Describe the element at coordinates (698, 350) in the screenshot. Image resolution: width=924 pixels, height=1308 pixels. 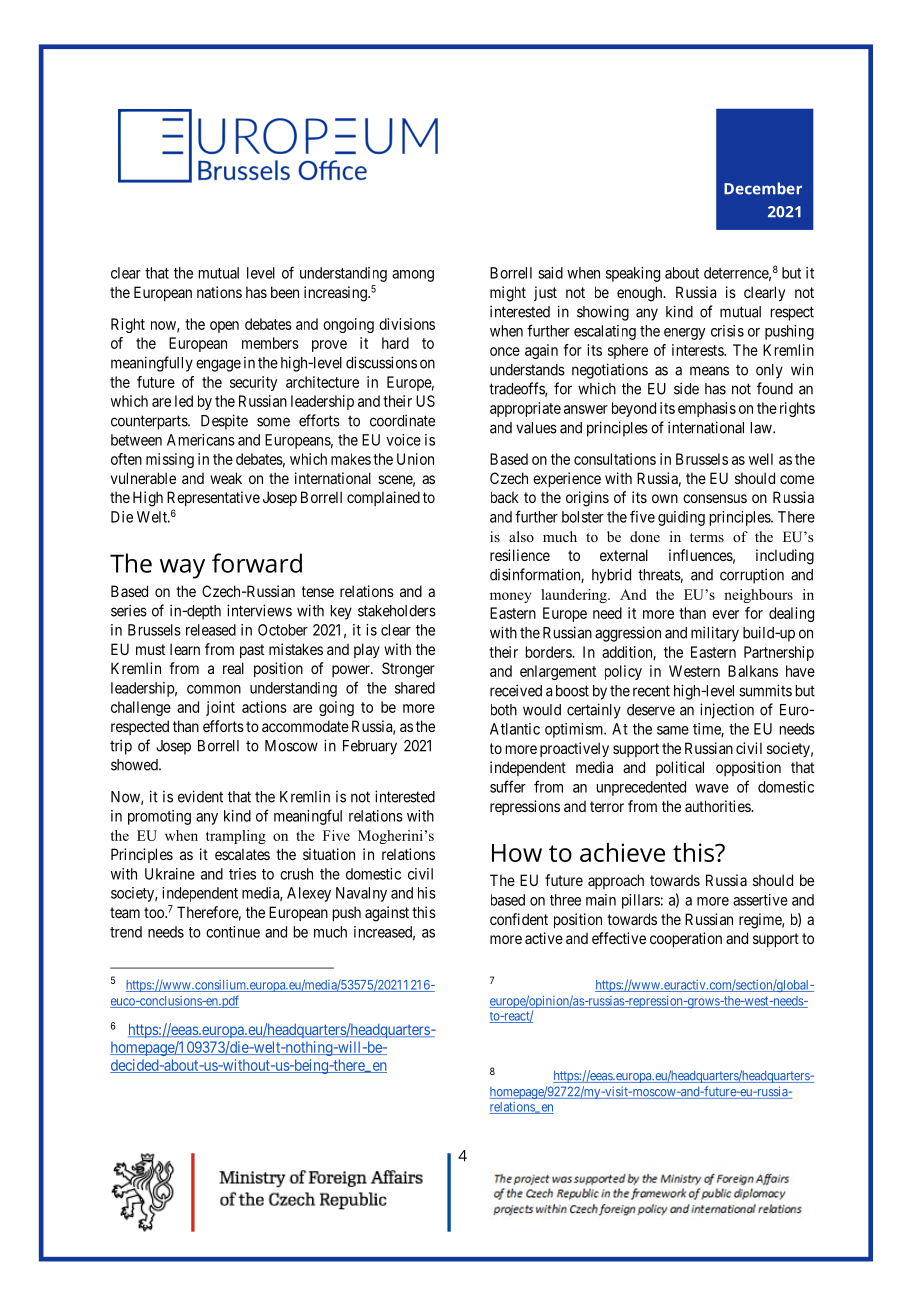
I see `interests` at that location.
